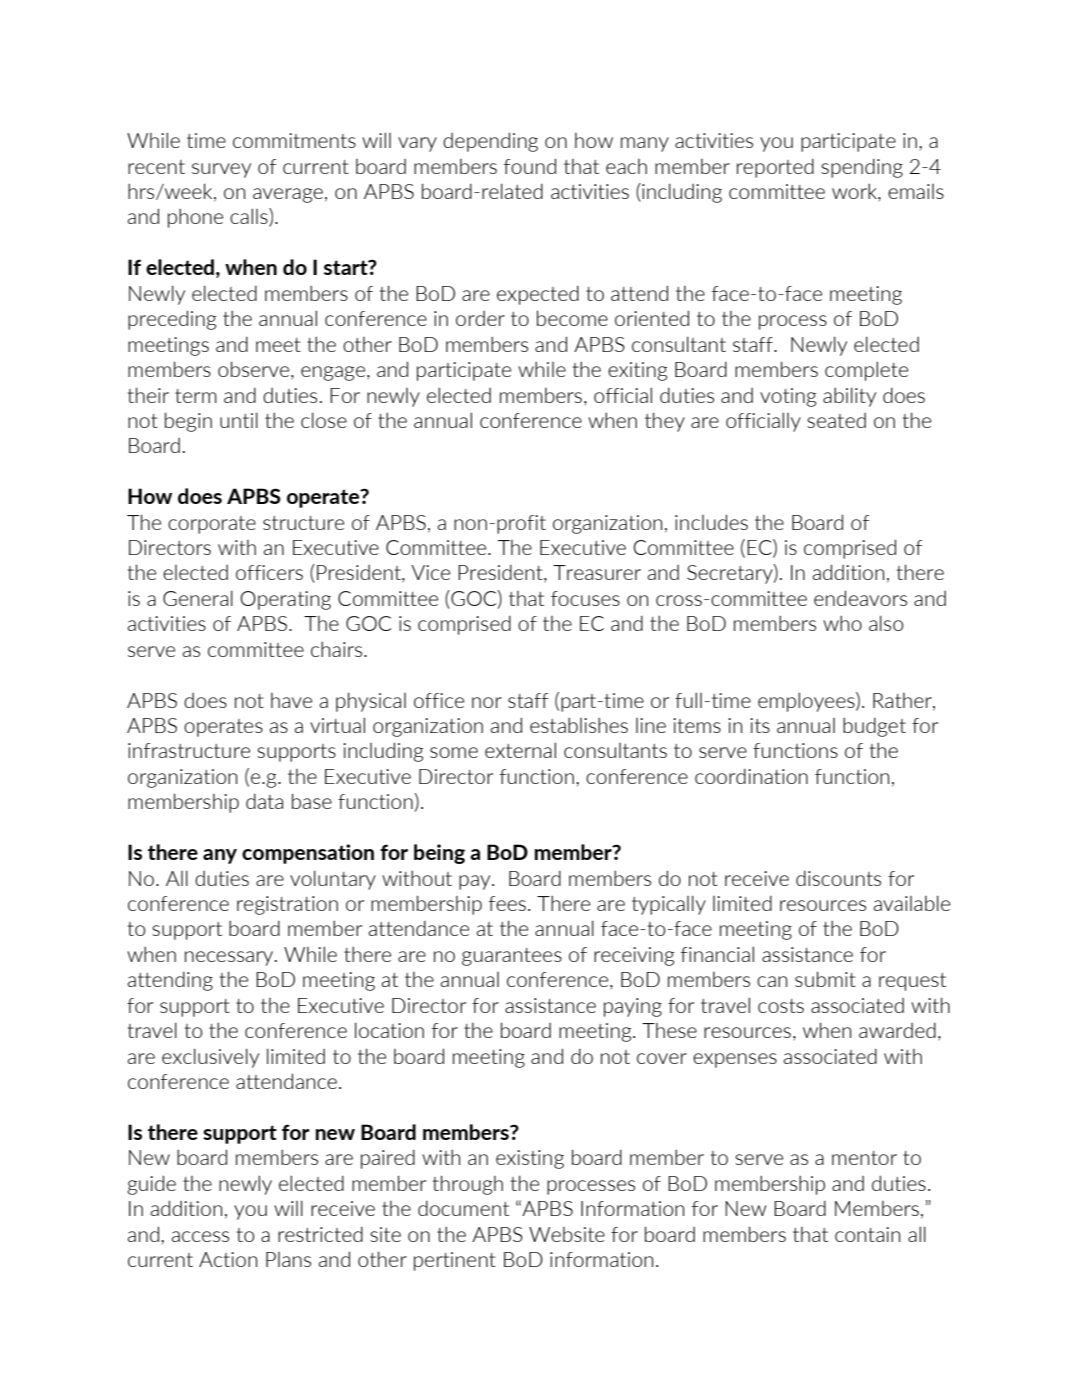  I want to click on spending, so click(862, 168).
